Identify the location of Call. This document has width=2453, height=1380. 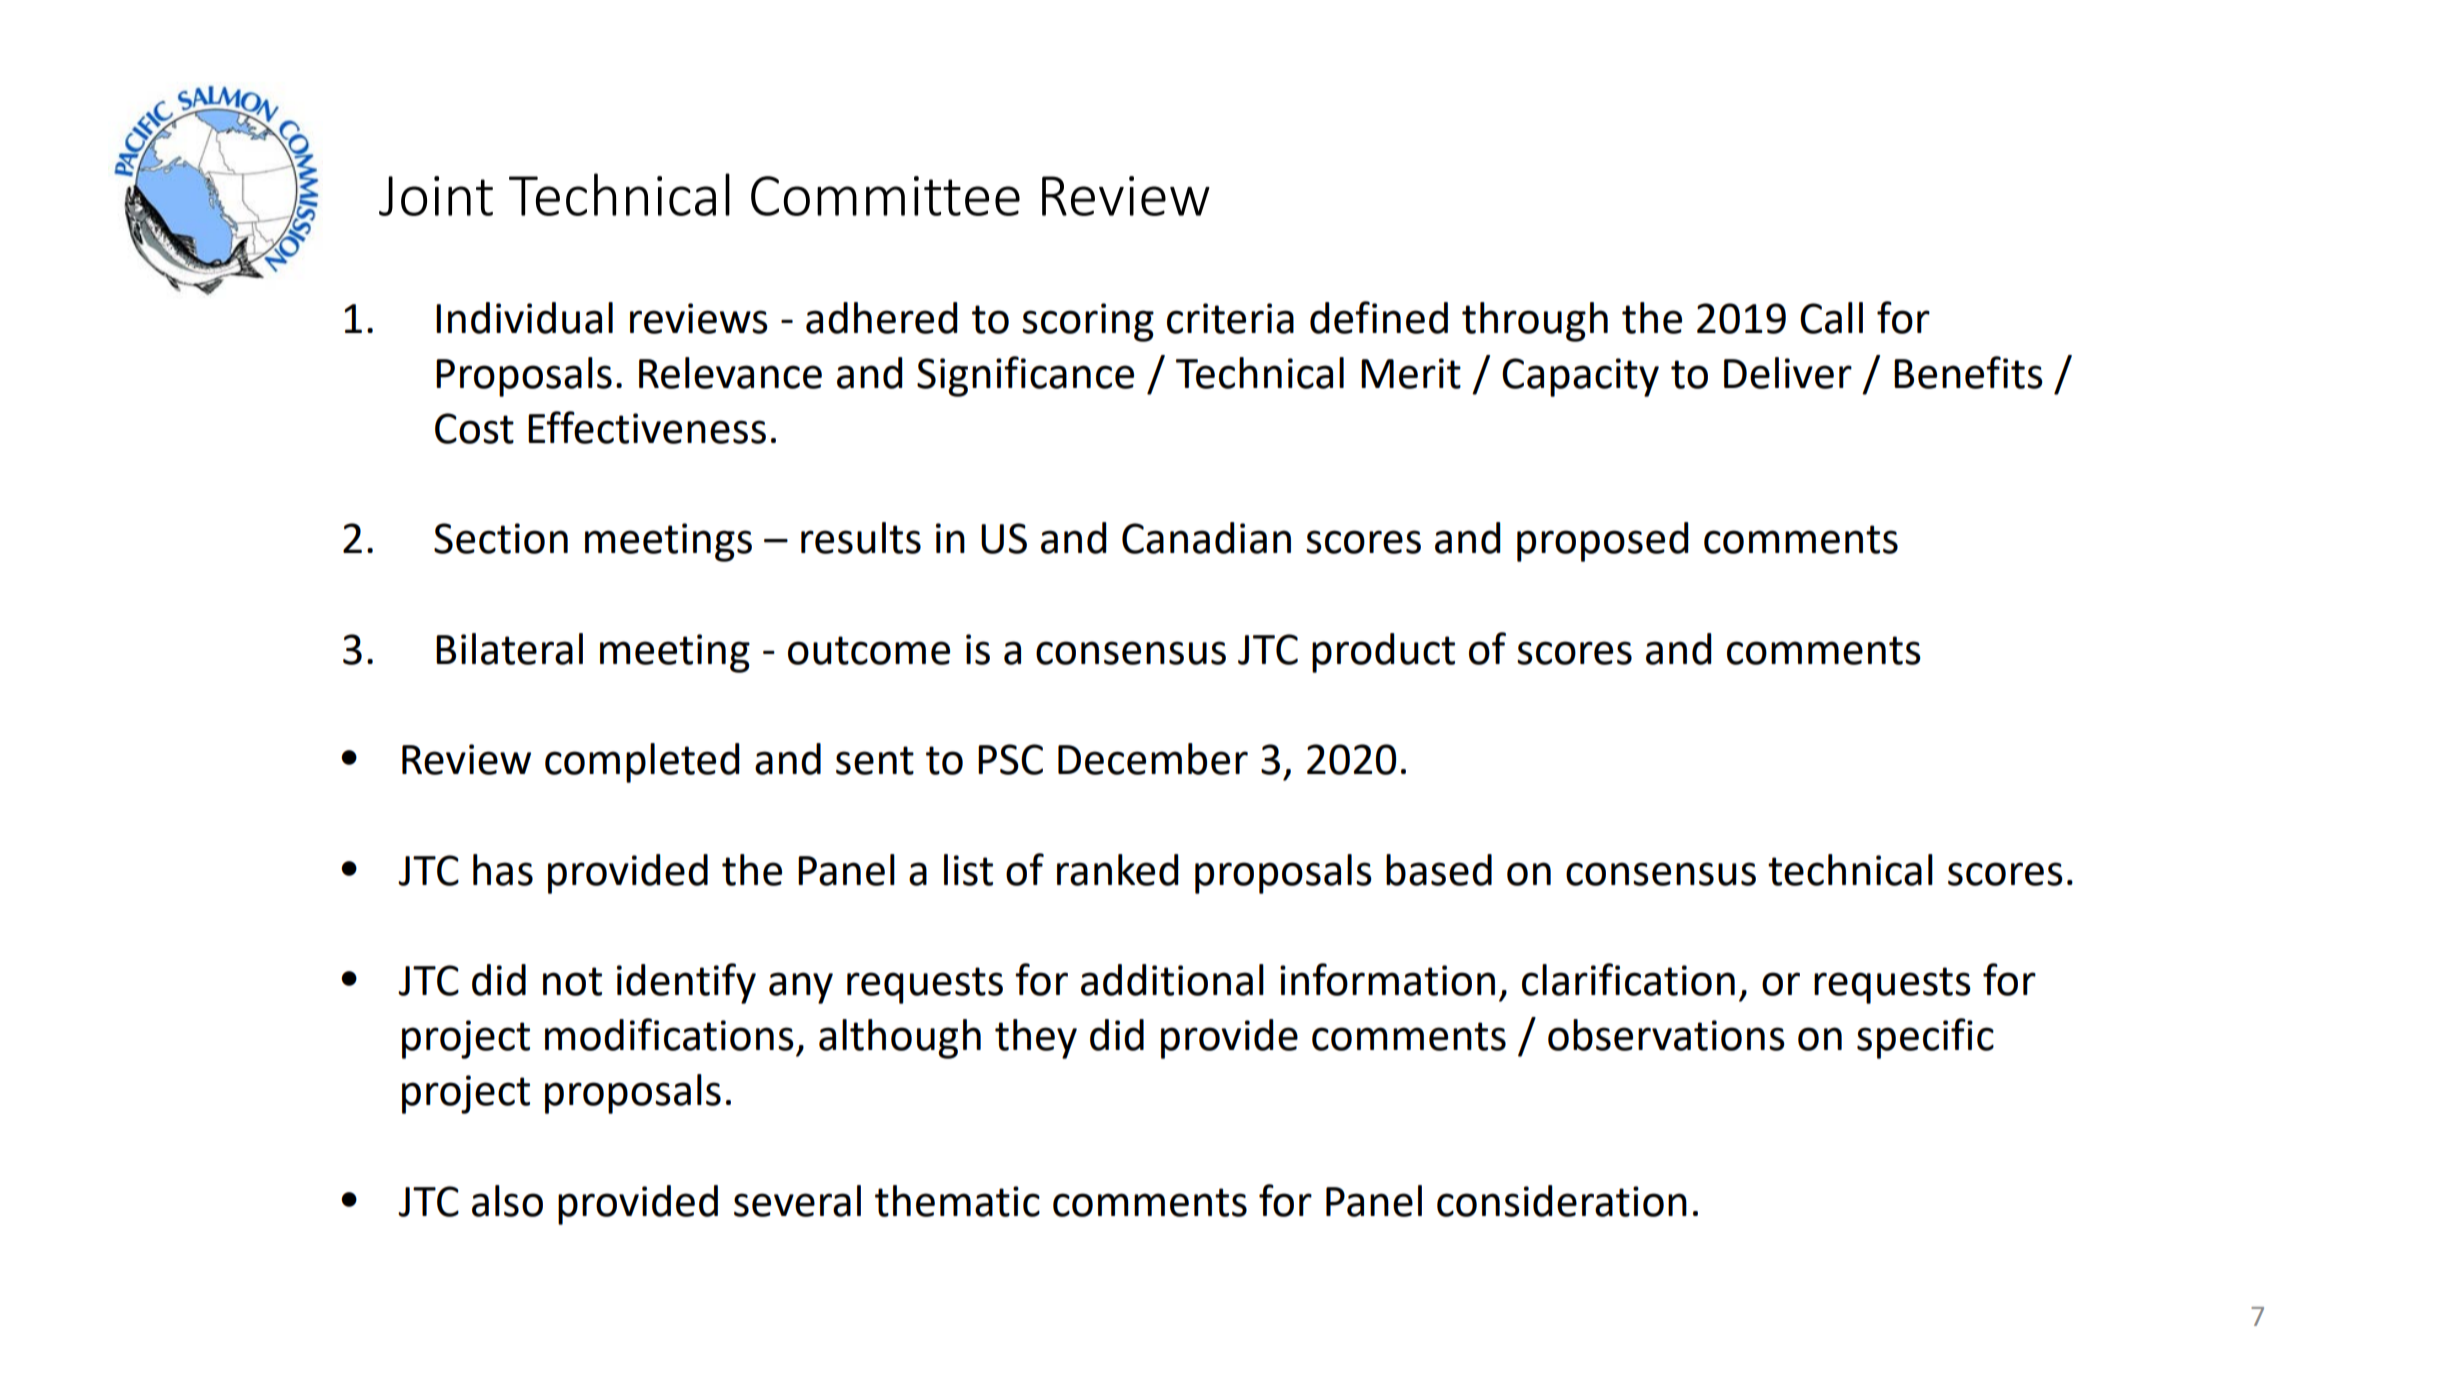
(1831, 318).
